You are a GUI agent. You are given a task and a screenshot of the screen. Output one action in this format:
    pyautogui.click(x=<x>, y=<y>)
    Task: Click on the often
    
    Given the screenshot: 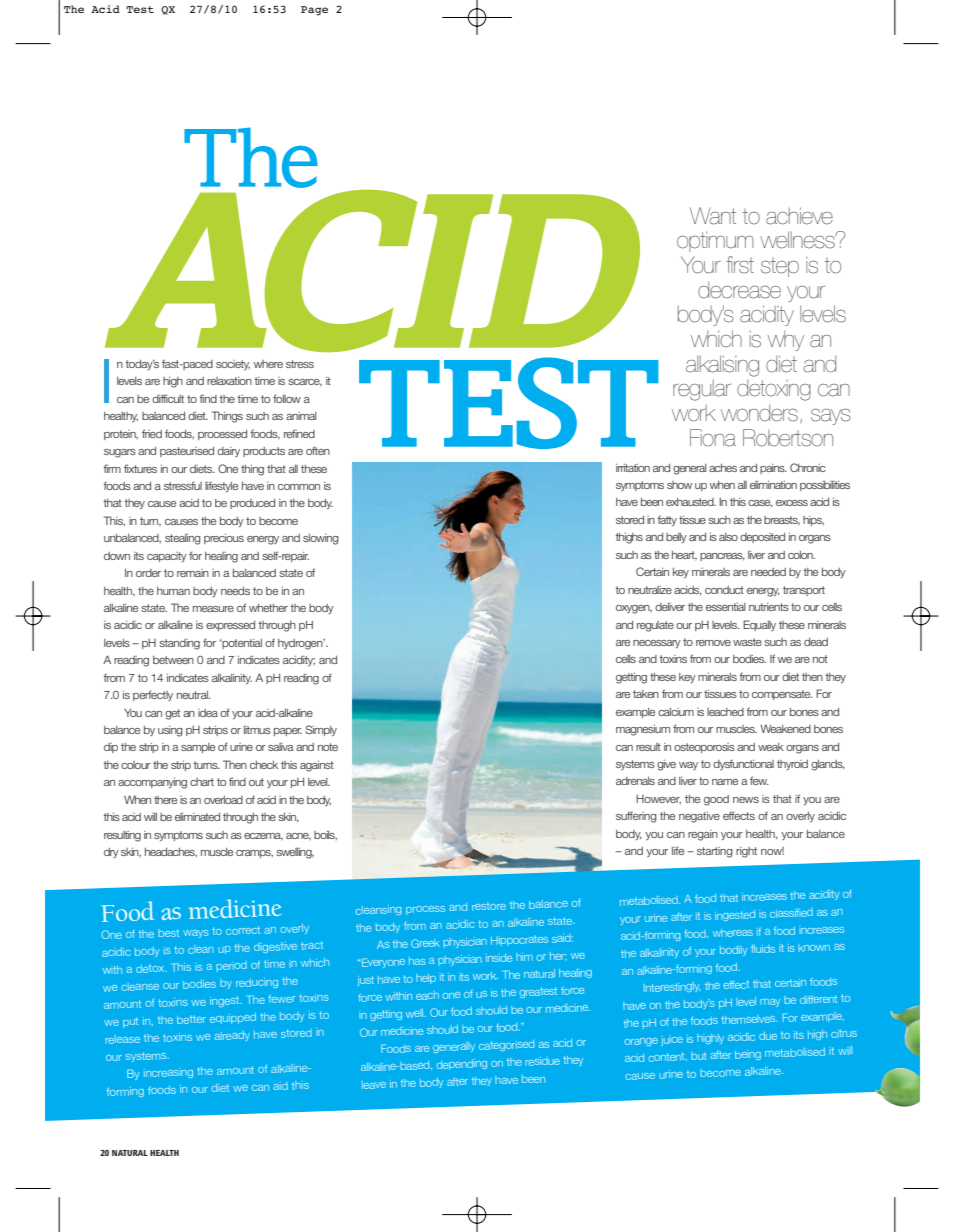 What is the action you would take?
    pyautogui.click(x=318, y=450)
